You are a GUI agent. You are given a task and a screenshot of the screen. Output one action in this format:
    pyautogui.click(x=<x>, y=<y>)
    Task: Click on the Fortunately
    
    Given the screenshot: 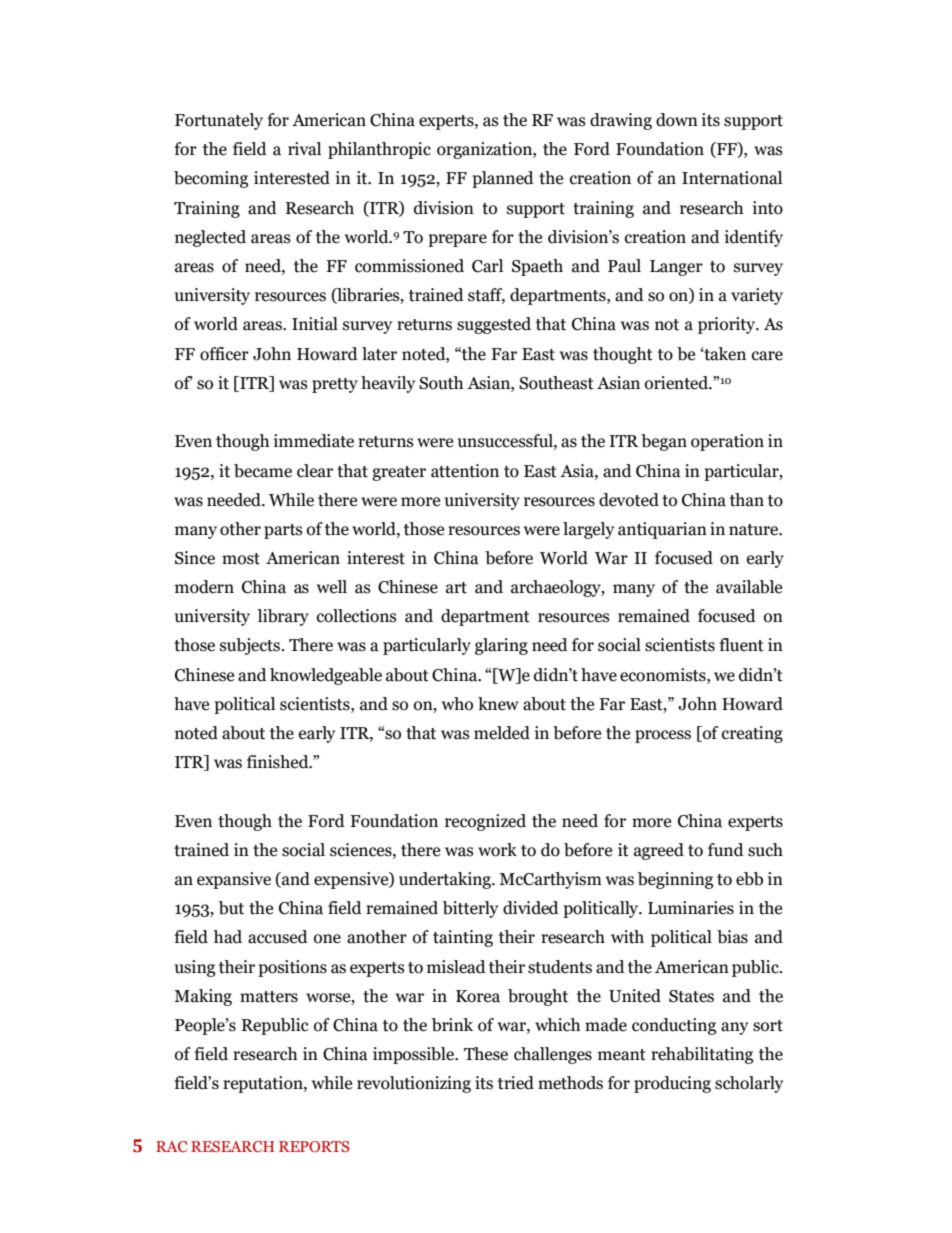 What is the action you would take?
    pyautogui.click(x=219, y=121)
